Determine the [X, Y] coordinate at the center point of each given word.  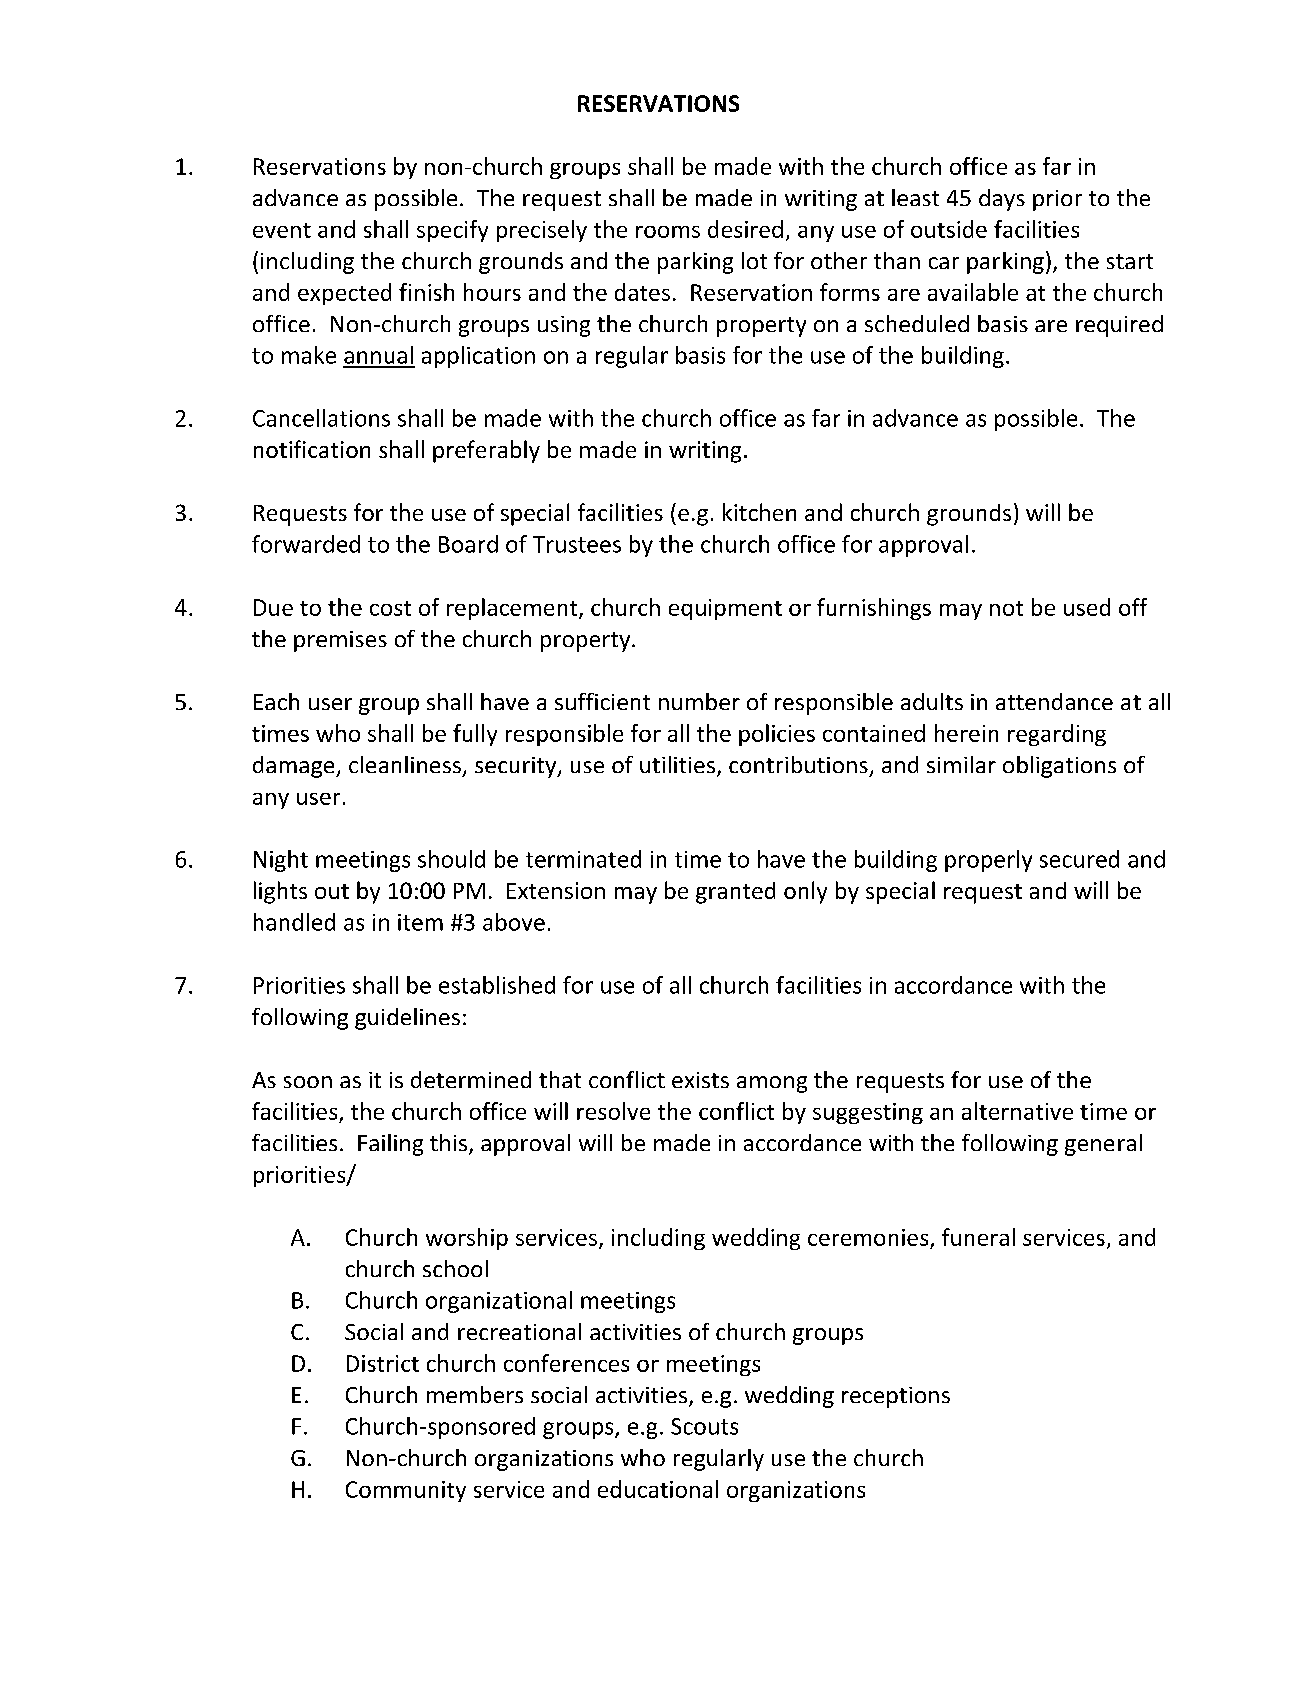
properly [988, 861]
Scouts [704, 1426]
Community [406, 1491]
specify [452, 231]
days [1002, 200]
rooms [668, 232]
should [451, 859]
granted [735, 893]
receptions [896, 1397]
